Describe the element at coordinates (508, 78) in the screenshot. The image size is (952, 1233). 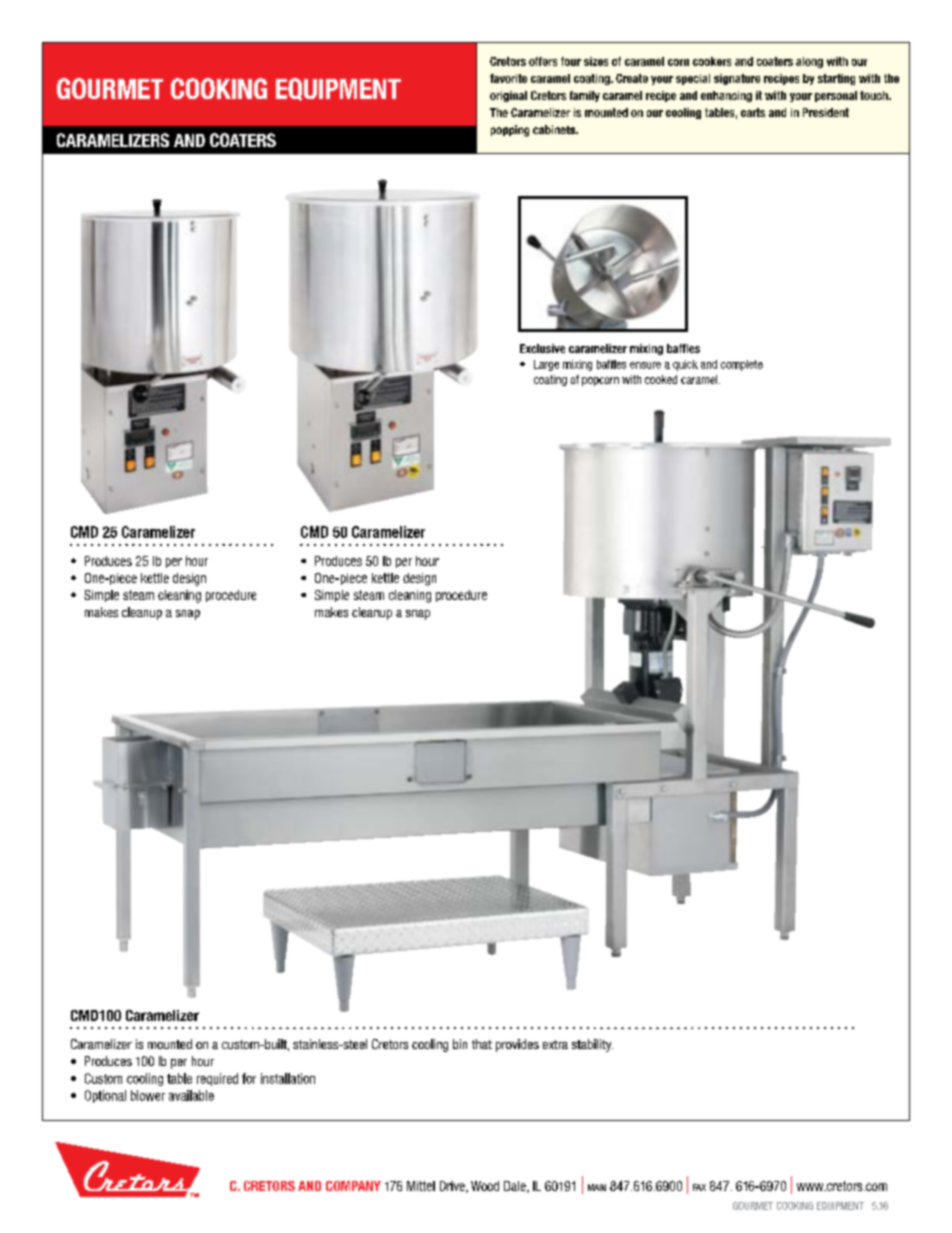
I see `favorite` at that location.
